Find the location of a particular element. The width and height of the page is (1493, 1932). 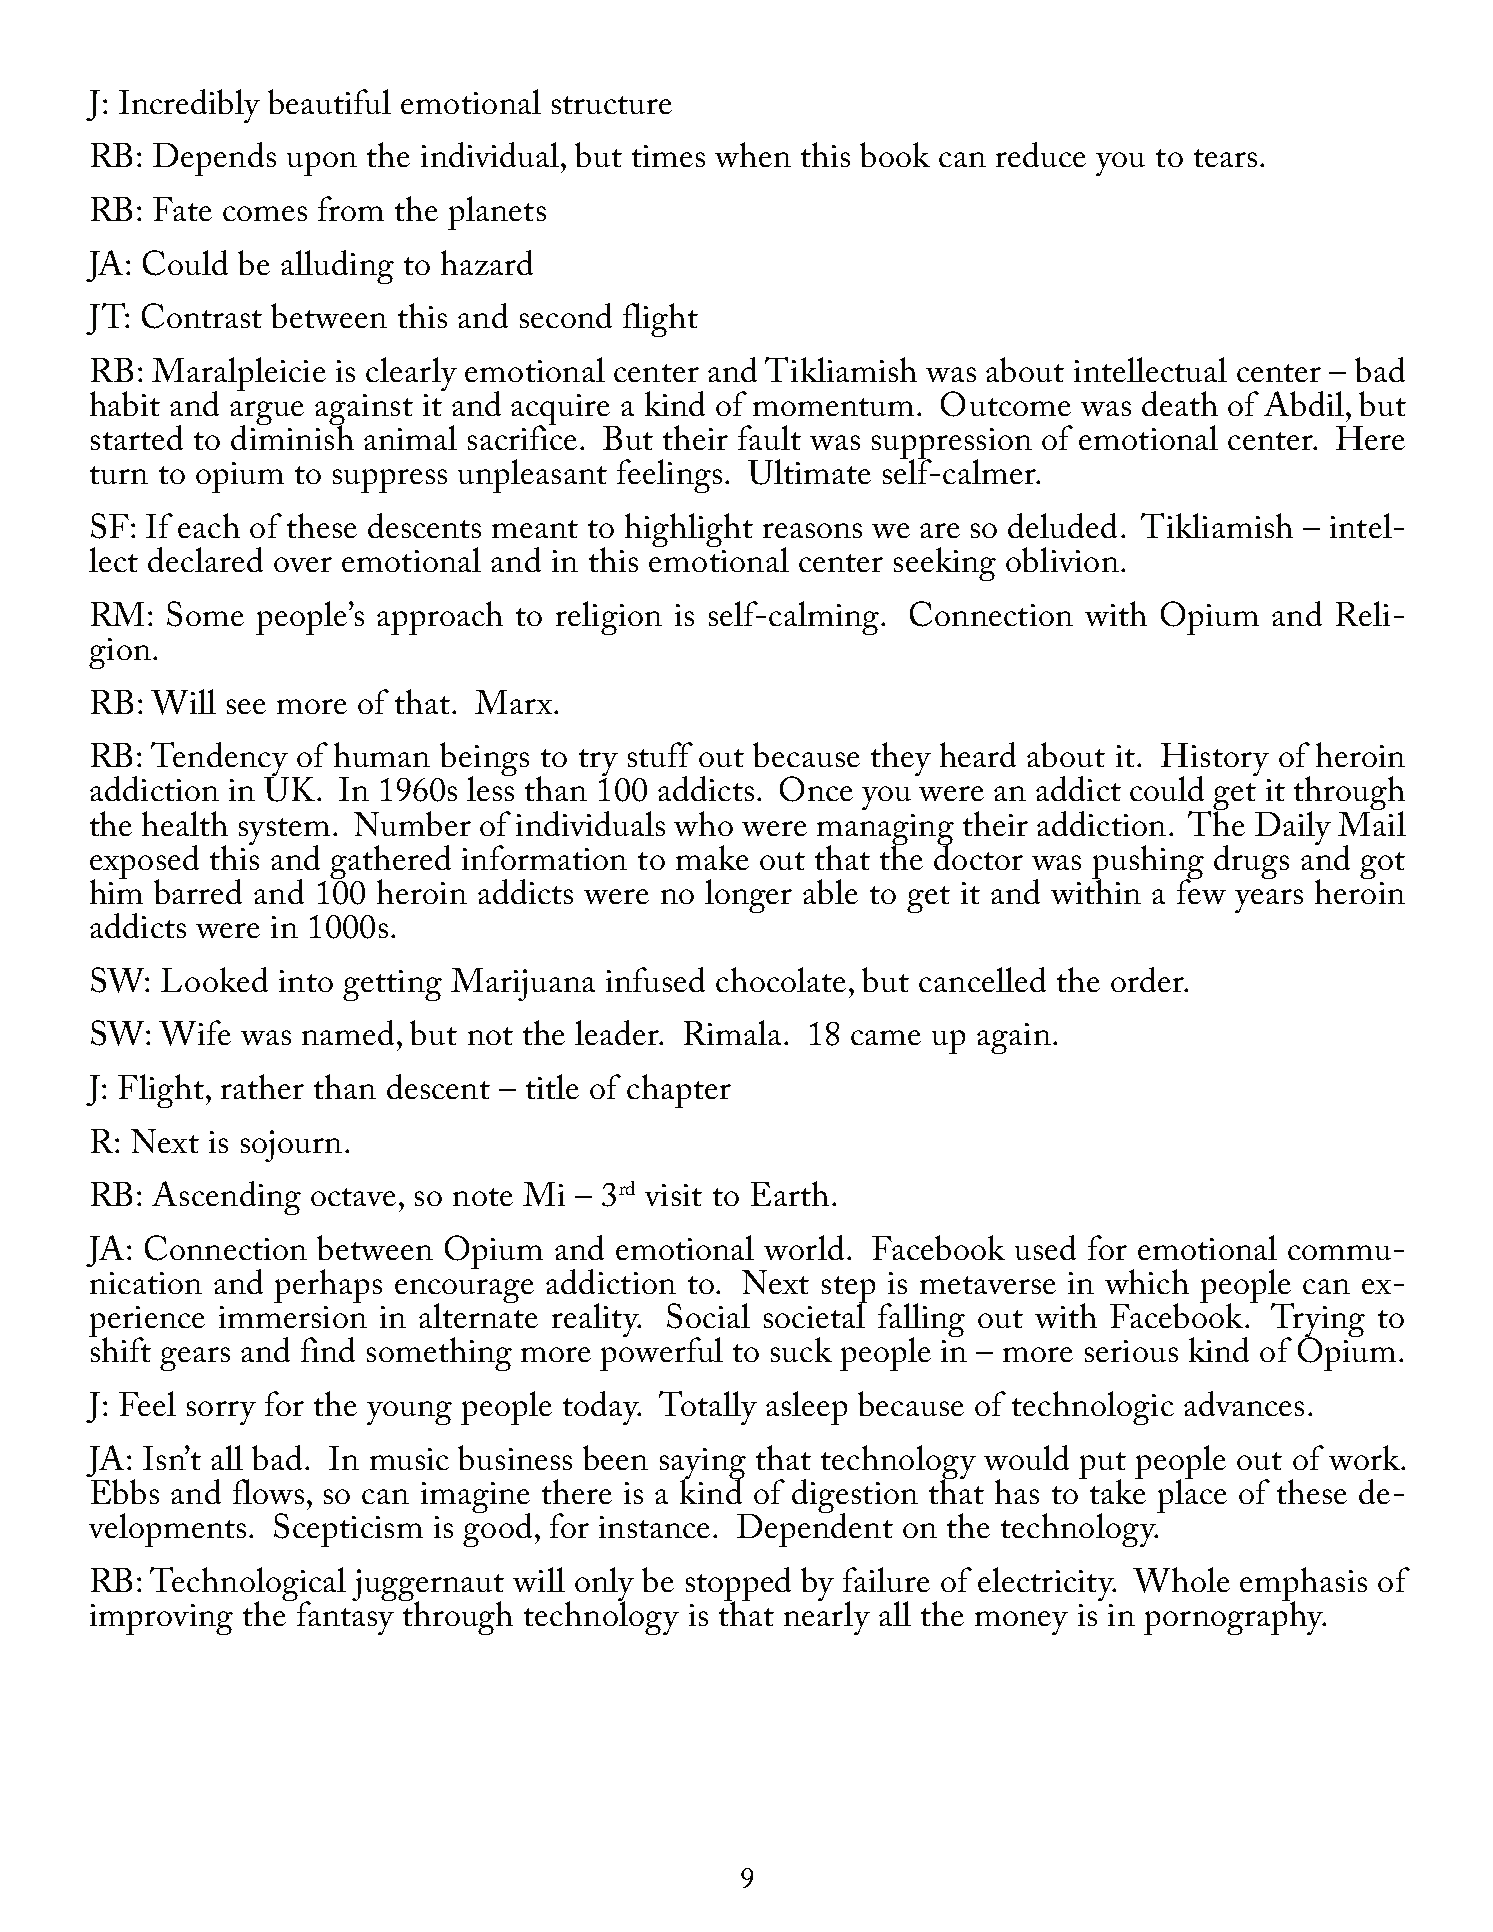

which is located at coordinates (1147, 1281).
